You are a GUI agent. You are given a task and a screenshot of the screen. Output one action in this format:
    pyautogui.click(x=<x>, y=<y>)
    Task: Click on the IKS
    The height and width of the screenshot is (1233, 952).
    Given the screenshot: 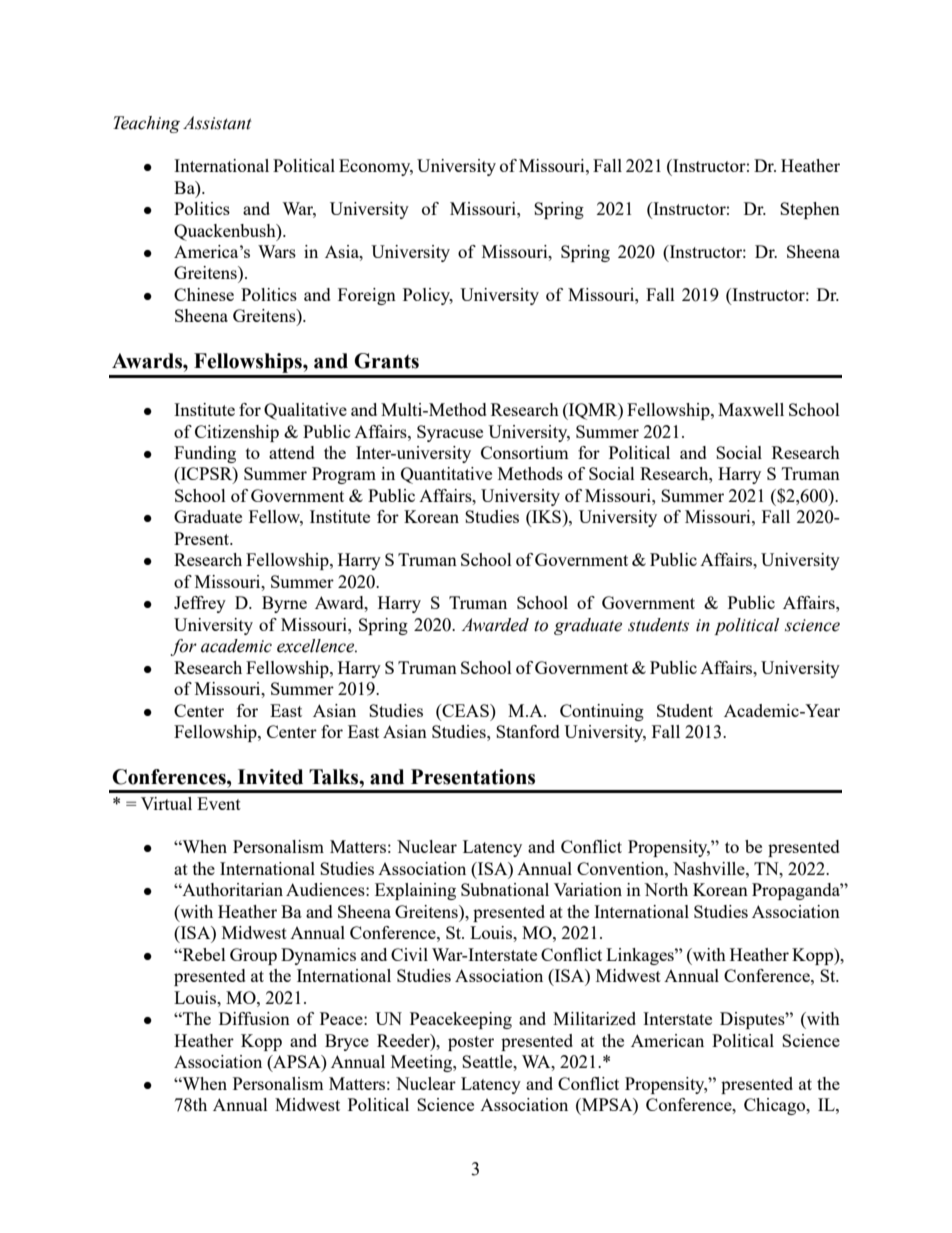 What is the action you would take?
    pyautogui.click(x=546, y=518)
